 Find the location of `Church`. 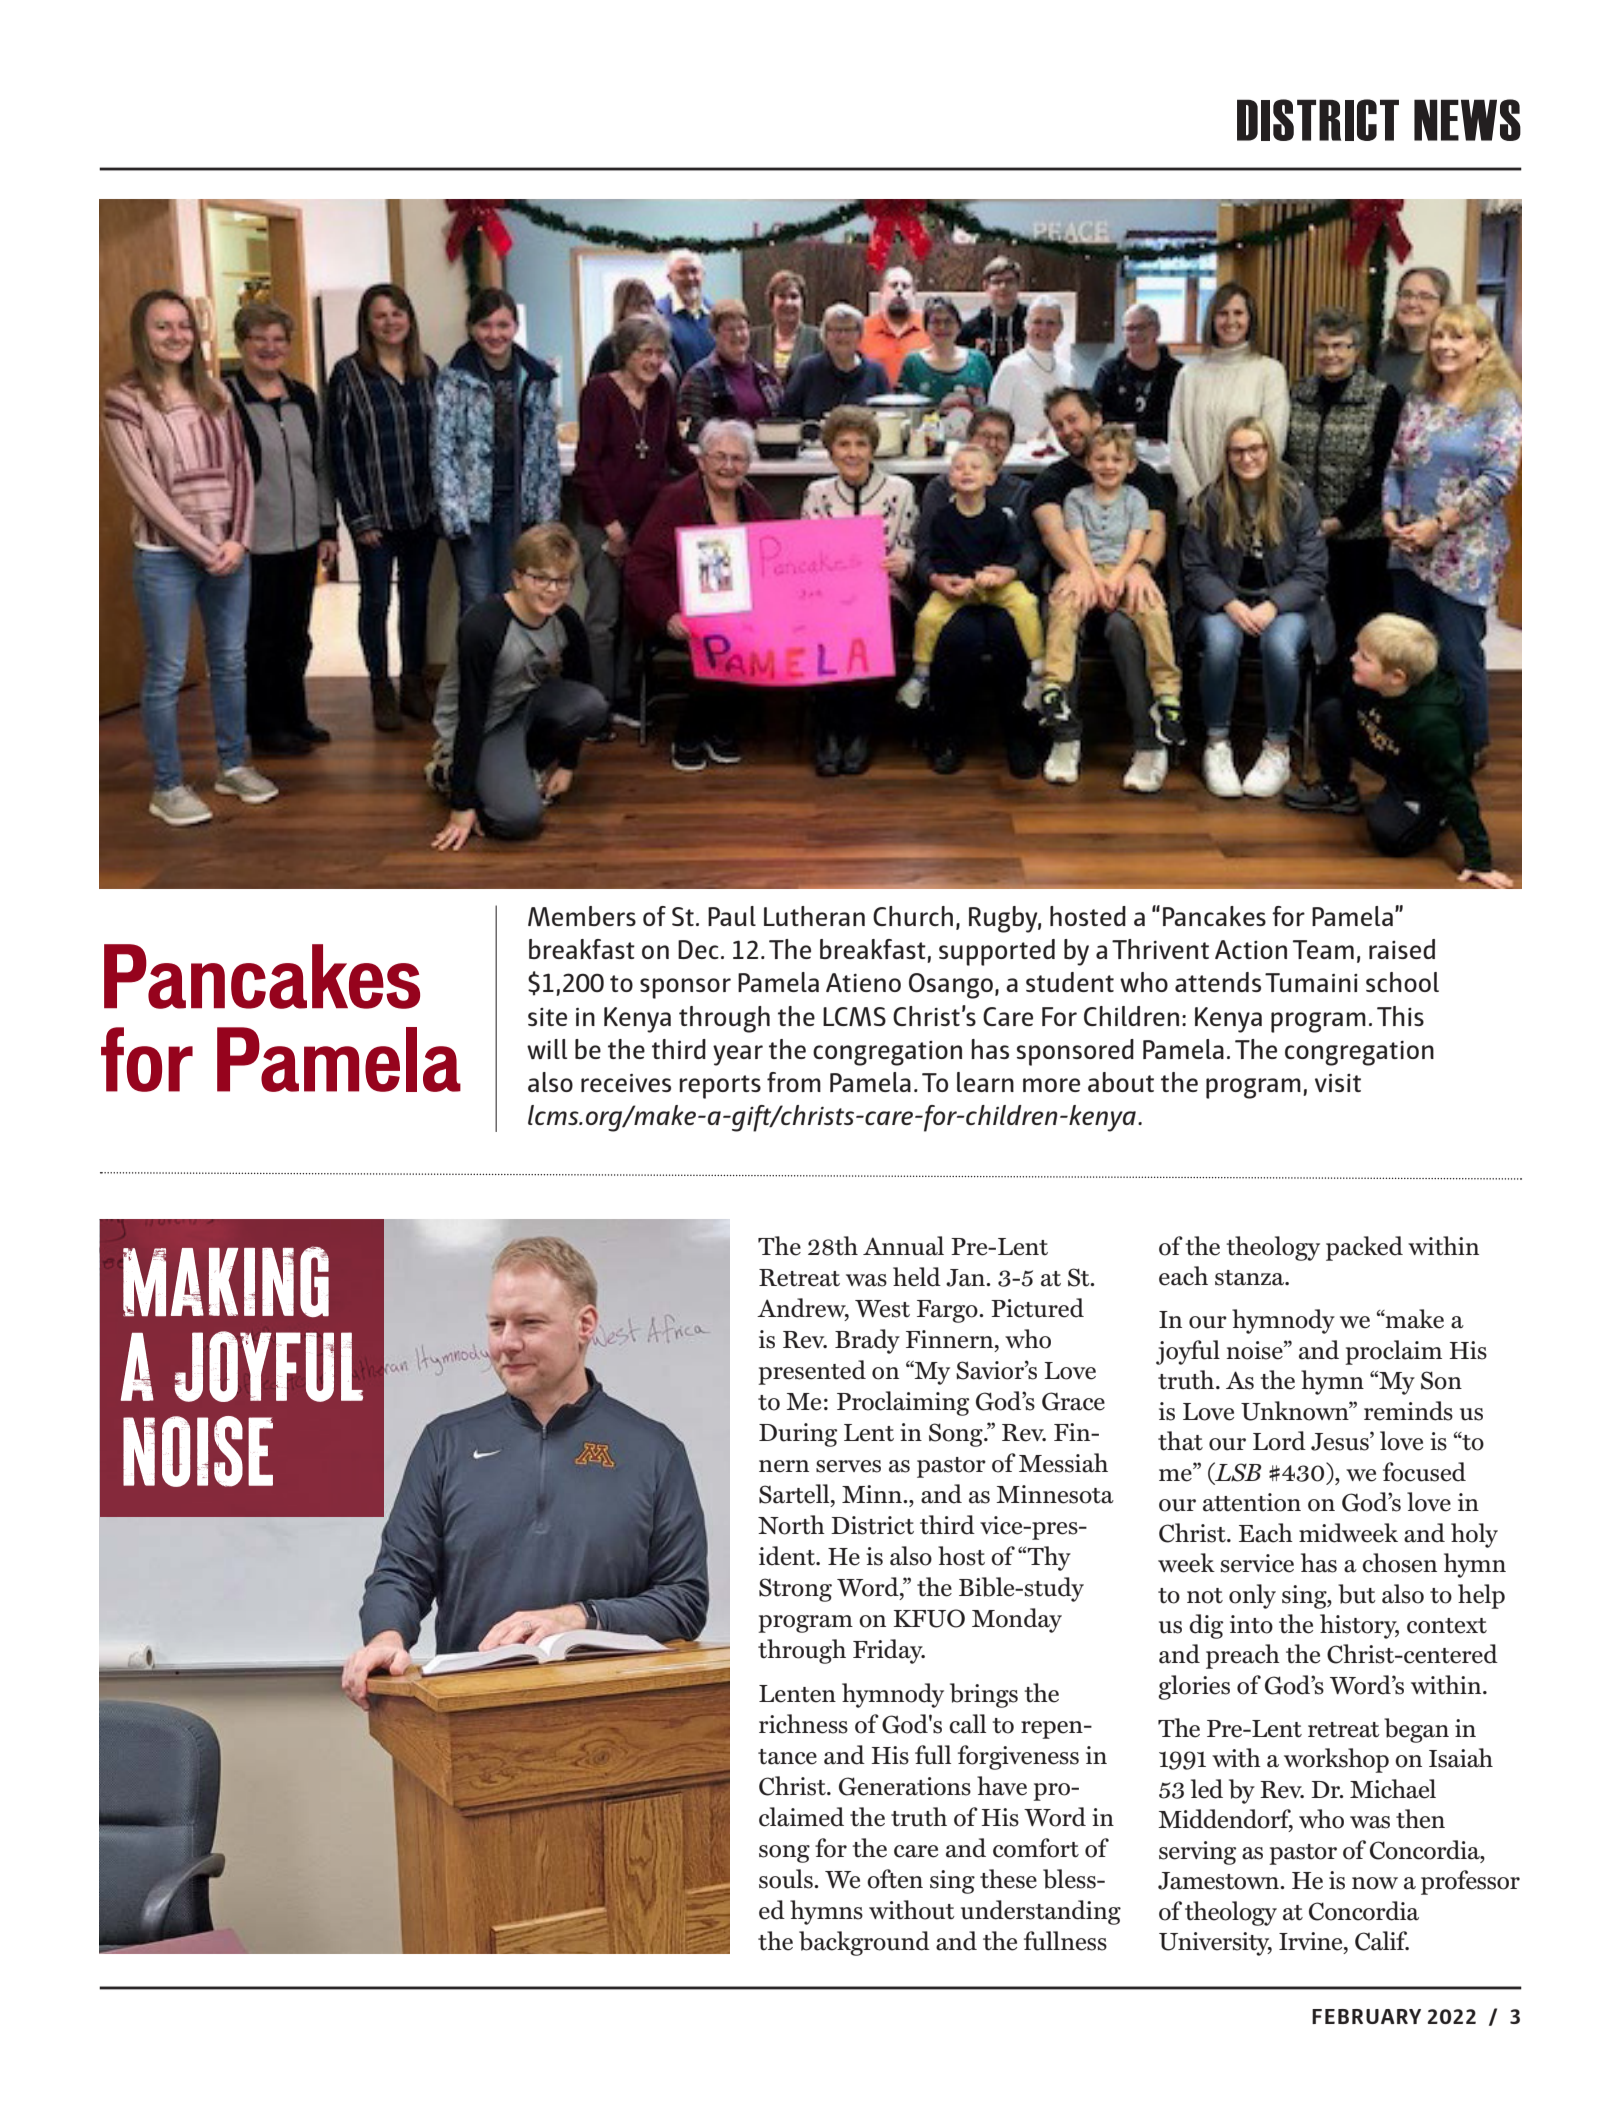

Church is located at coordinates (913, 916).
